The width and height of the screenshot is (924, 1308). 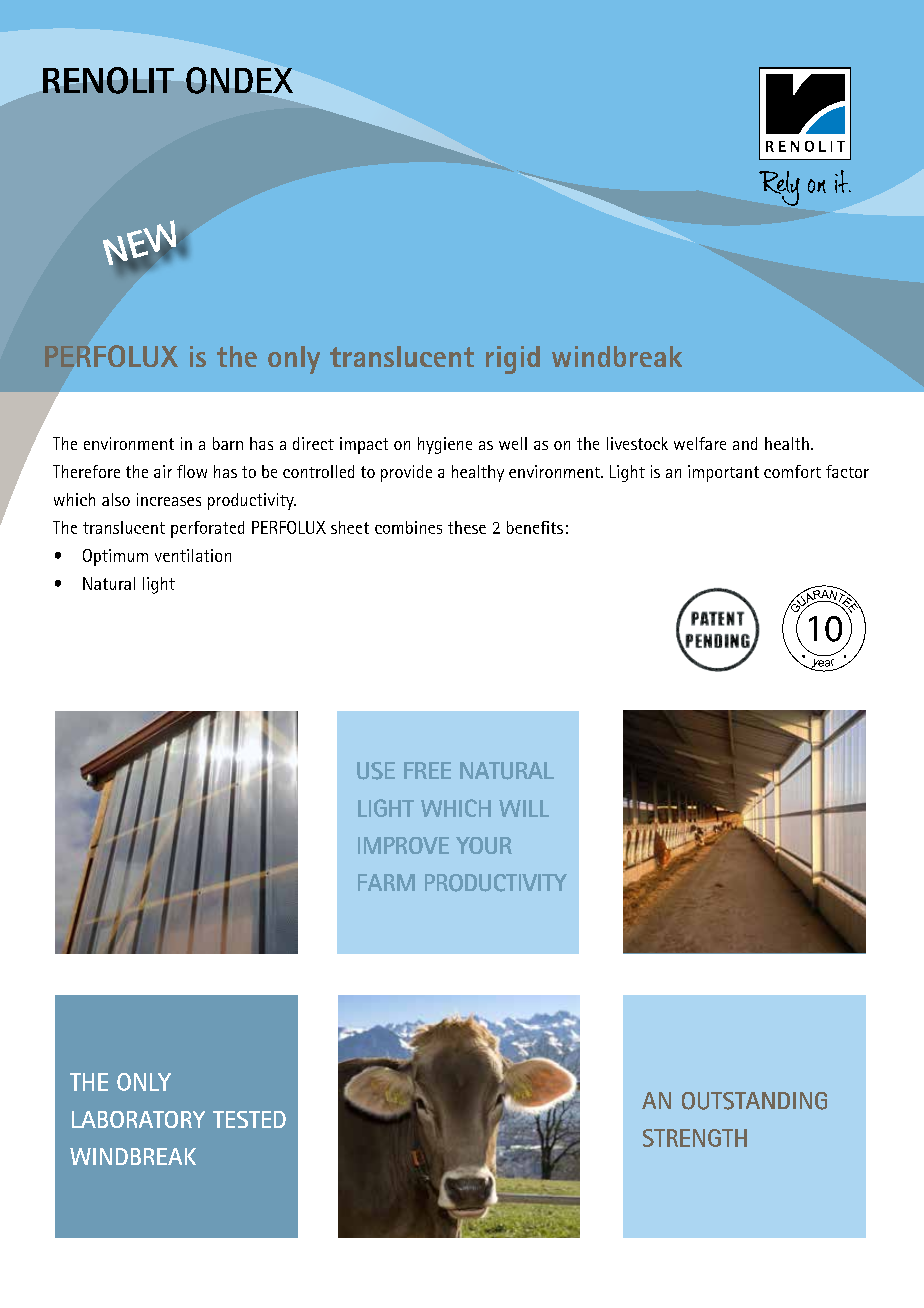 I want to click on welfare, so click(x=700, y=443).
